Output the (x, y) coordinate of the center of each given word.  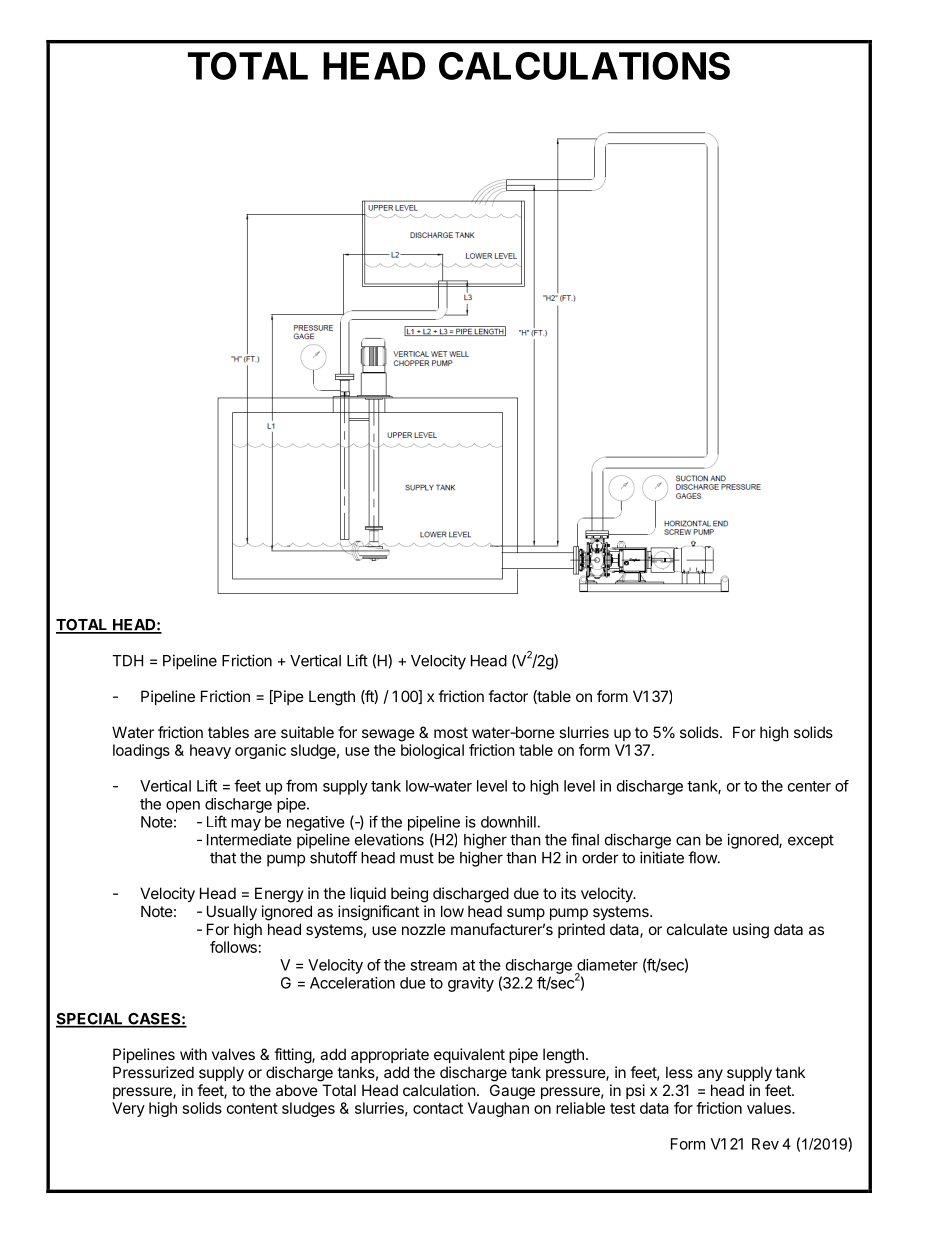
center (809, 786)
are (265, 733)
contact (438, 1108)
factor (508, 696)
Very (128, 1109)
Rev (765, 1144)
